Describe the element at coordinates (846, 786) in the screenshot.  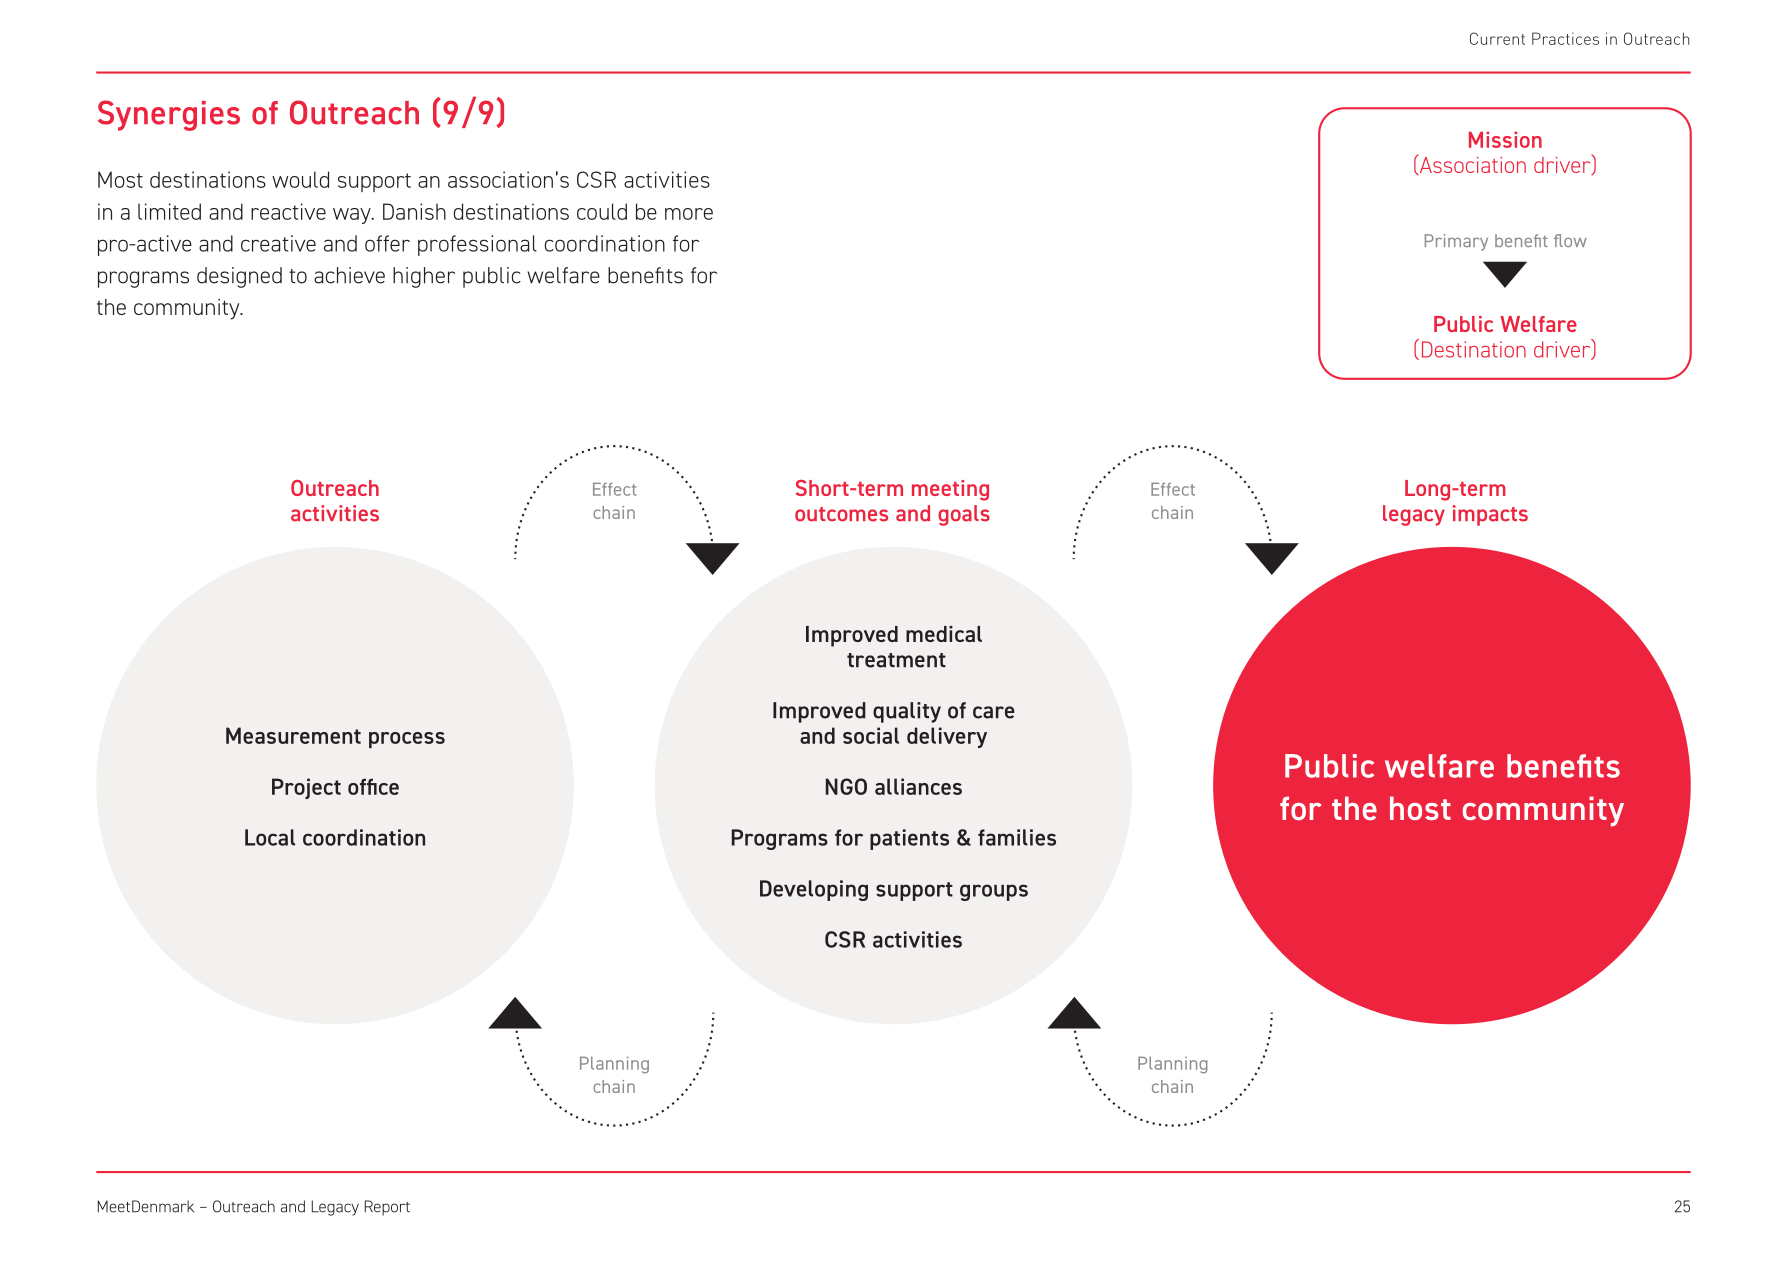
I see `NGO` at that location.
